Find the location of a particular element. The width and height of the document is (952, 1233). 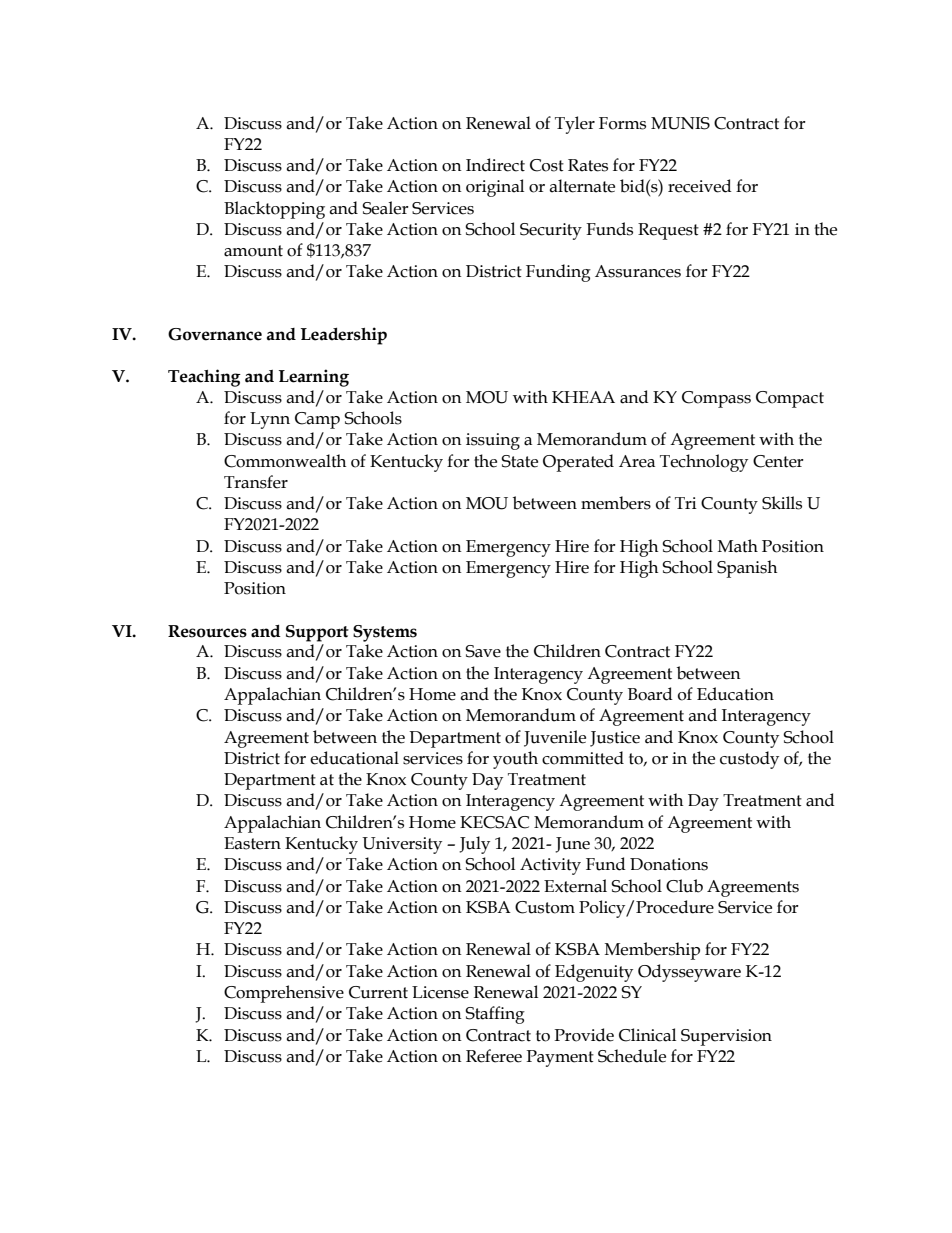

Indirect is located at coordinates (495, 165).
